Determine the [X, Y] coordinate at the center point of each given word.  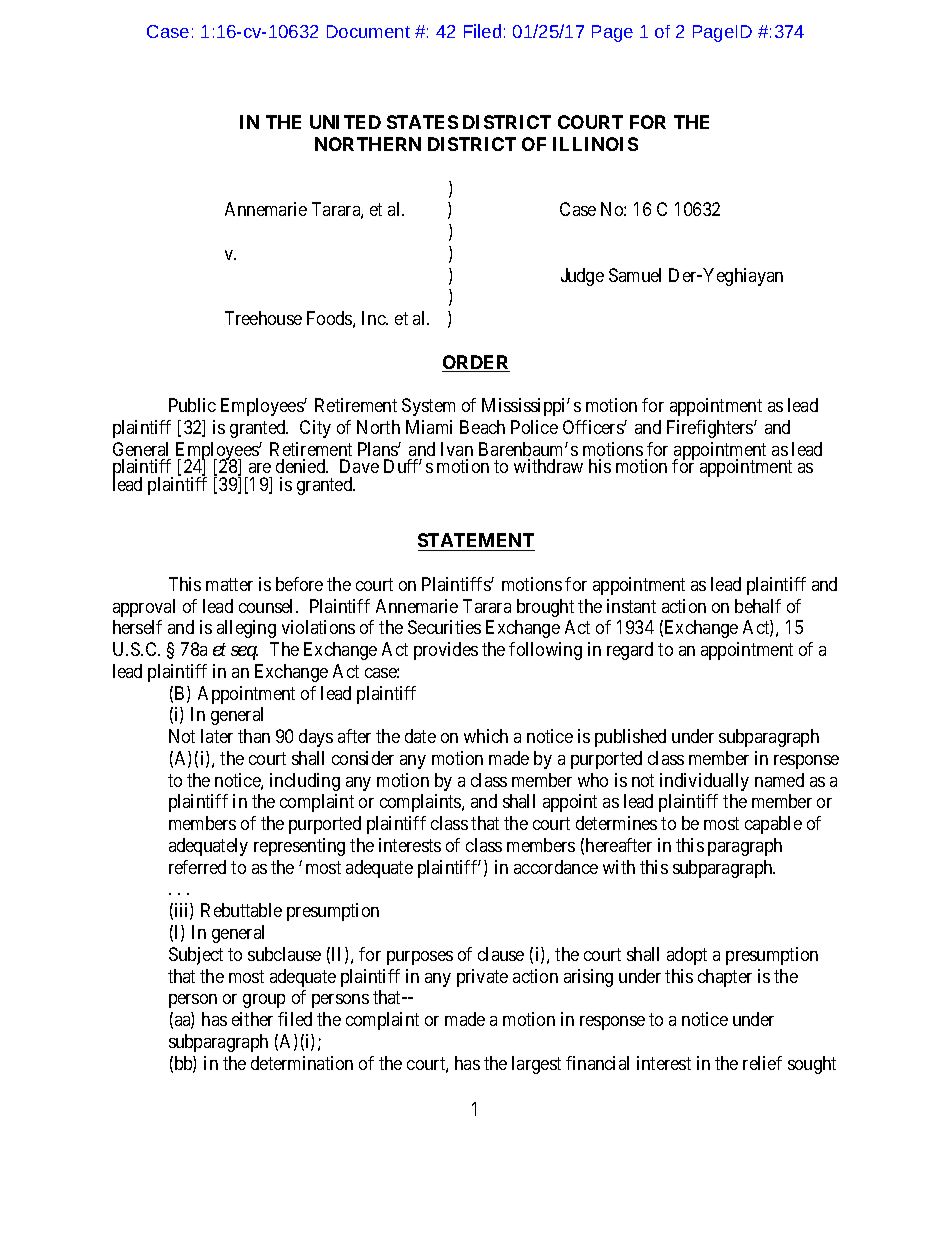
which [486, 736]
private [482, 978]
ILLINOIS [595, 144]
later [217, 736]
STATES [422, 122]
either [252, 1019]
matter [229, 584]
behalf [758, 606]
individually [704, 782]
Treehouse [263, 318]
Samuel [635, 275]
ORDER [476, 363]
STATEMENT [476, 542]
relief [762, 1063]
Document [368, 31]
